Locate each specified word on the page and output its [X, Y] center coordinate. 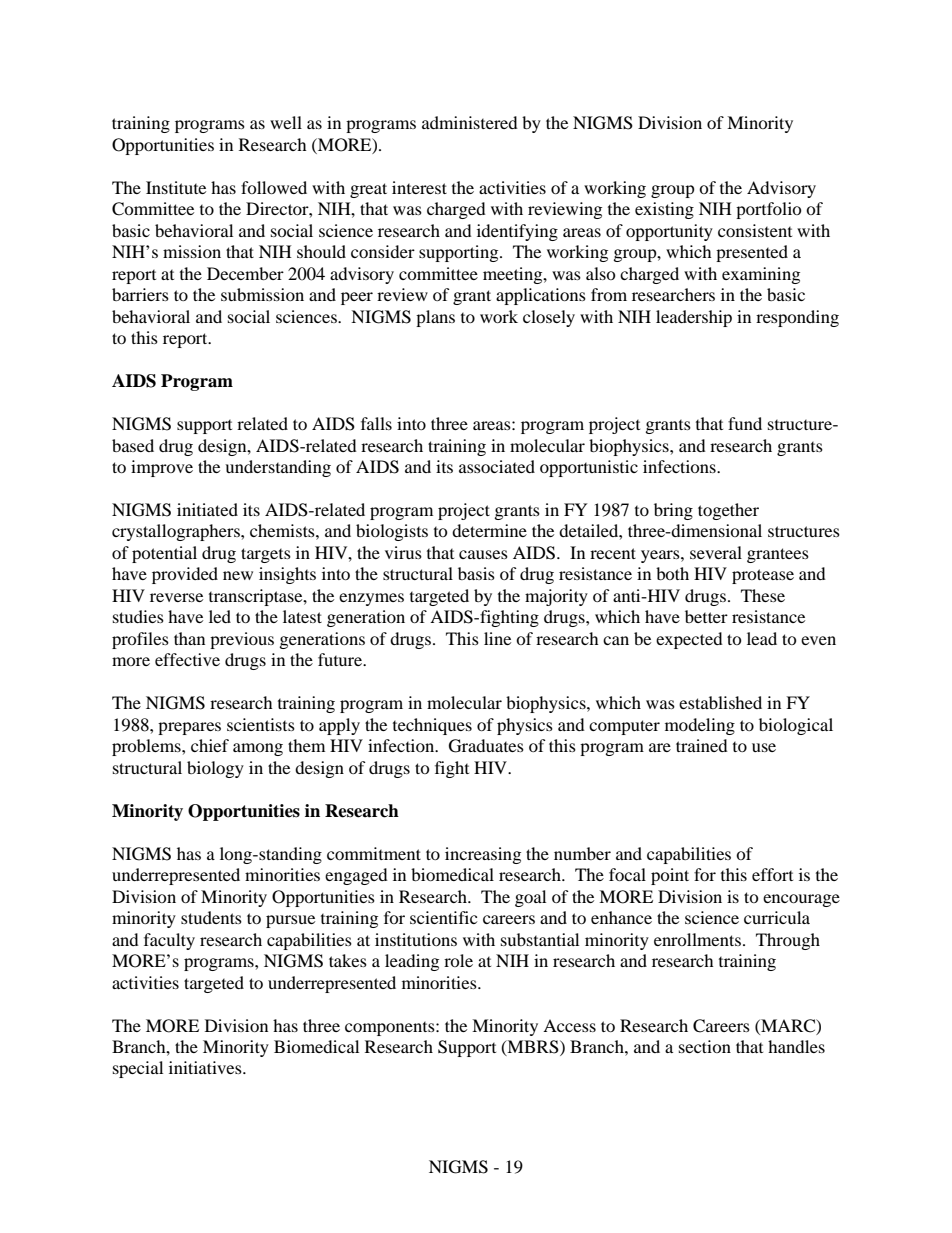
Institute [176, 187]
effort [772, 874]
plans [435, 318]
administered [470, 122]
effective [187, 659]
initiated [207, 509]
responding [797, 318]
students [211, 917]
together [728, 511]
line [497, 638]
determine [489, 530]
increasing [483, 855]
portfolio [769, 210]
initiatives [206, 1067]
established [720, 702]
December [245, 273]
